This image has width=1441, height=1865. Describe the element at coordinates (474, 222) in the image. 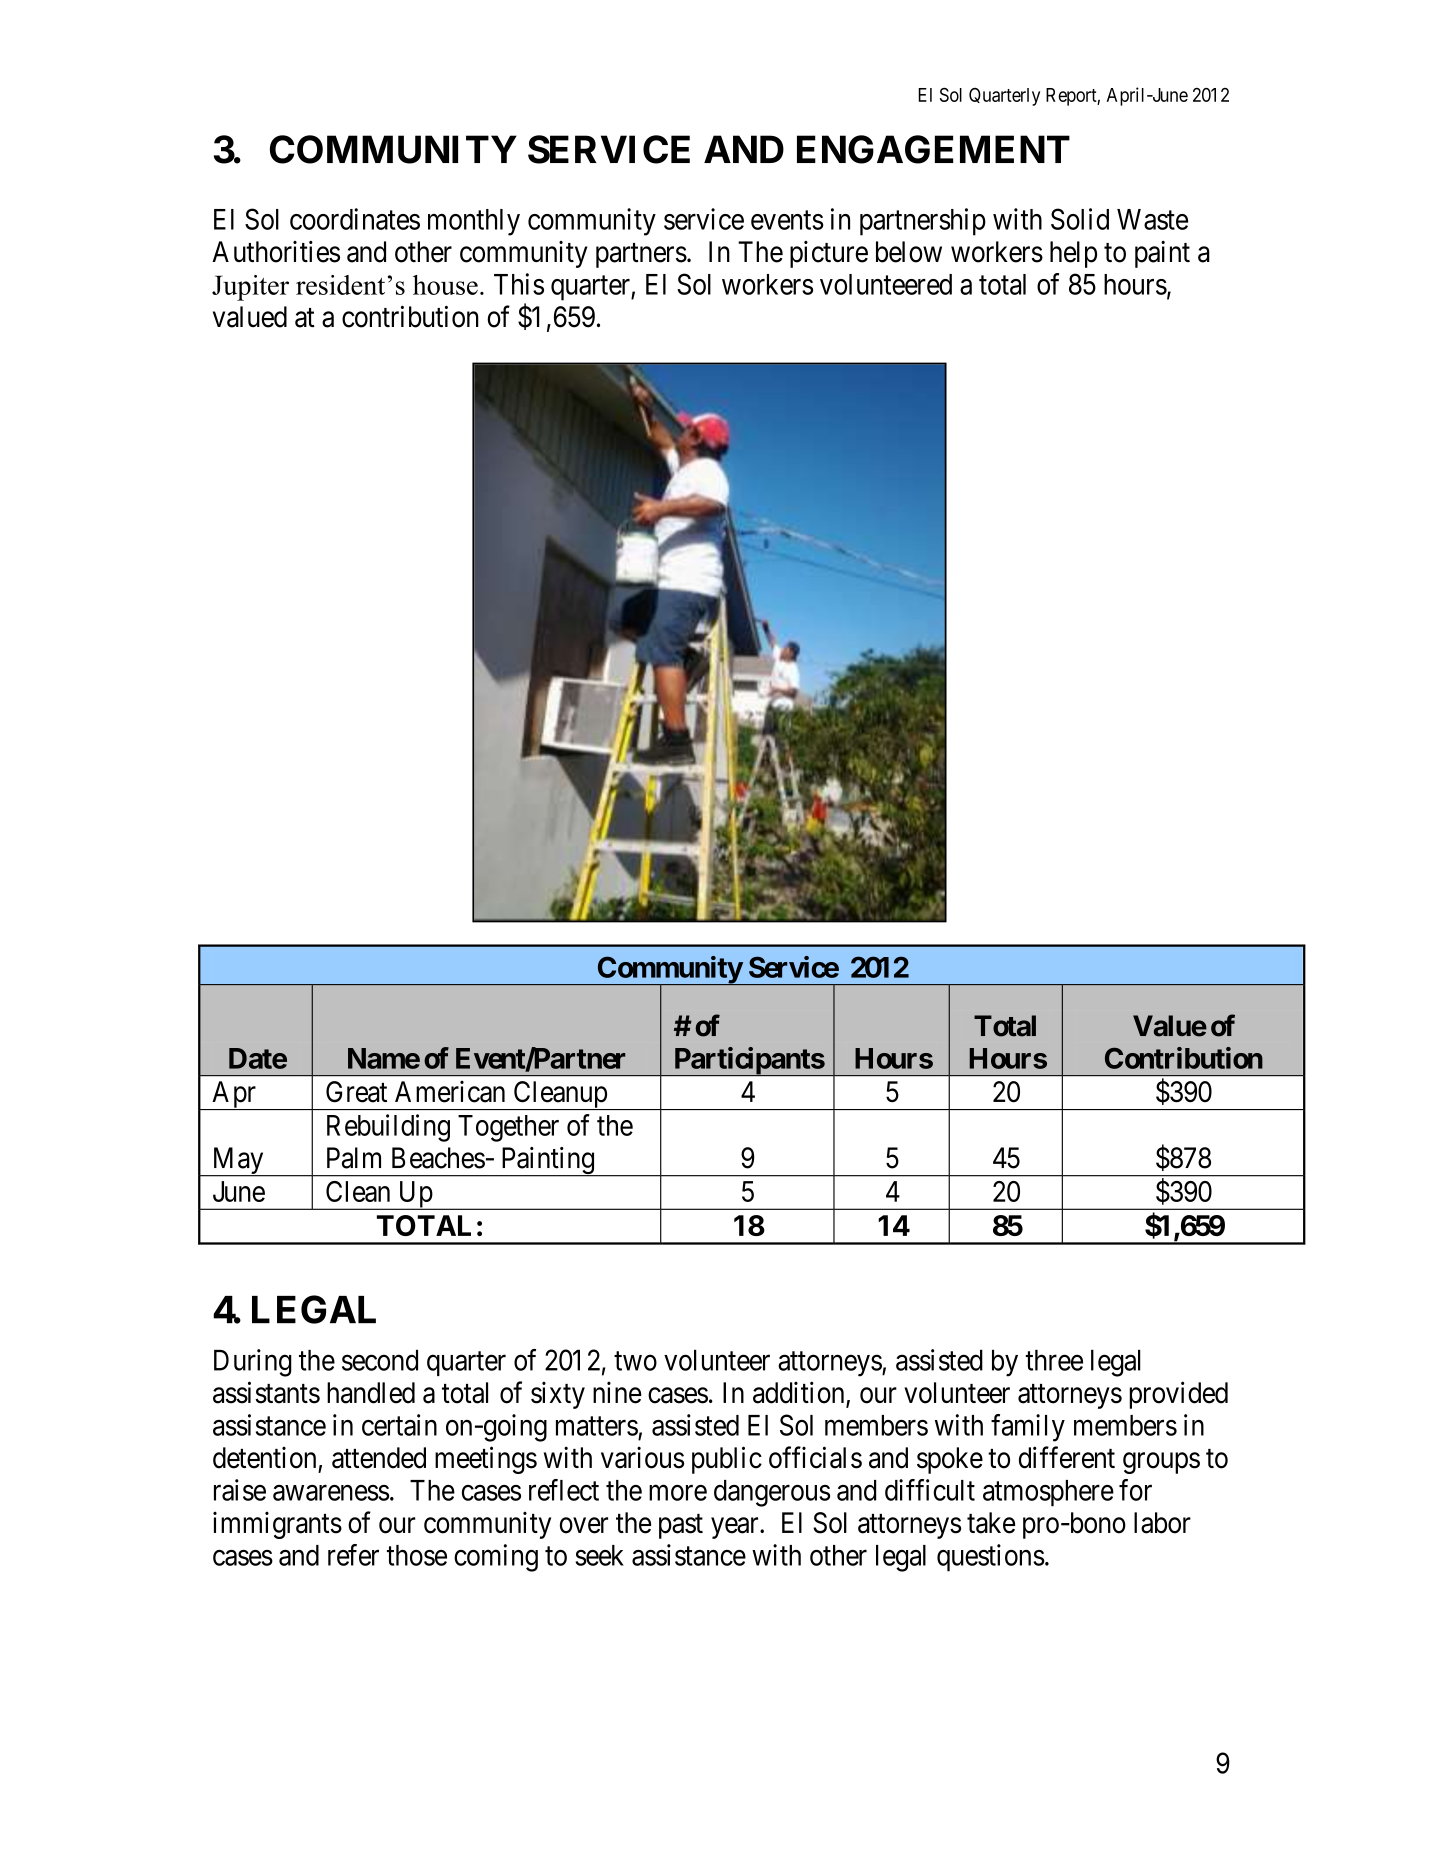

I see `monthly` at that location.
